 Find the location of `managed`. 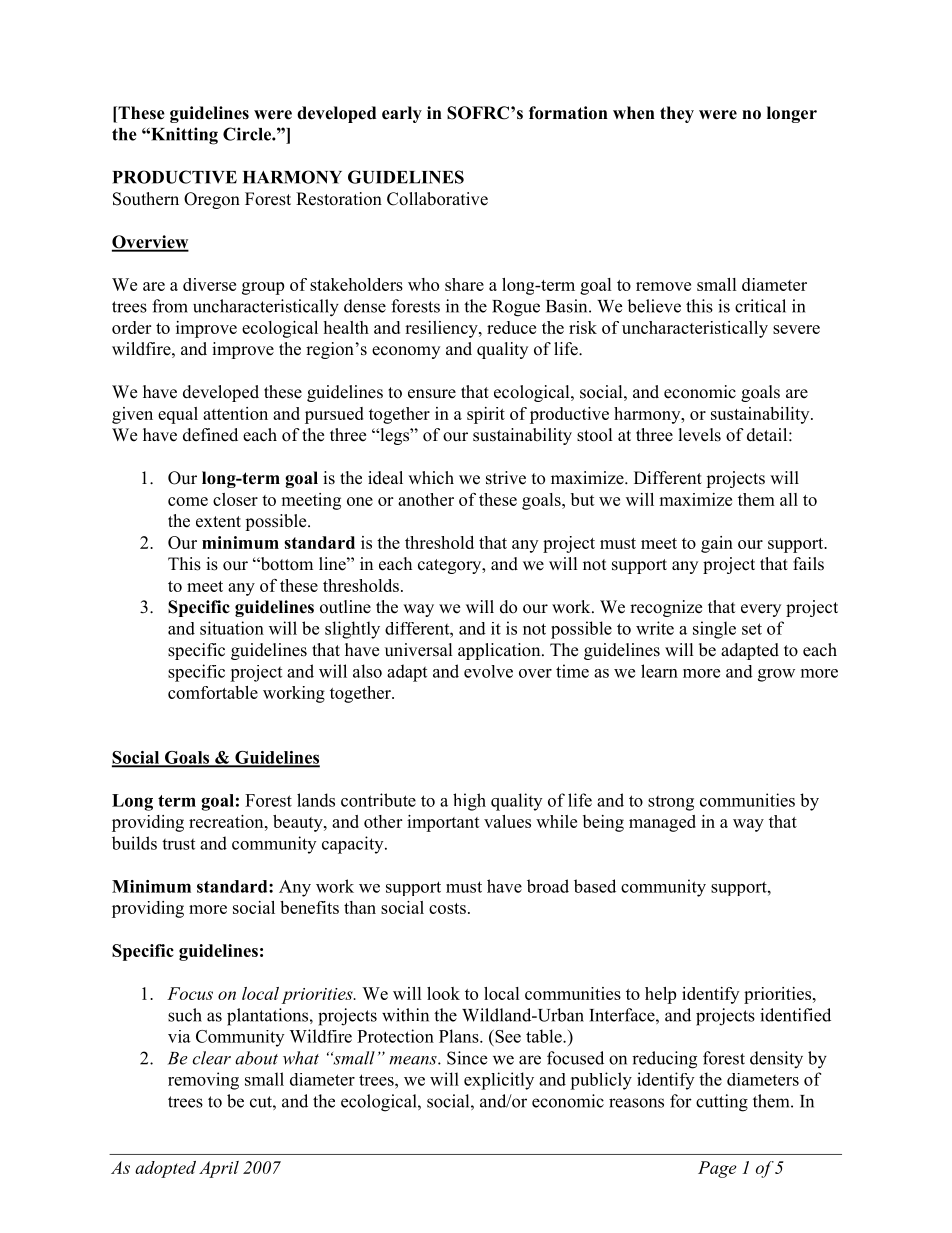

managed is located at coordinates (662, 823).
